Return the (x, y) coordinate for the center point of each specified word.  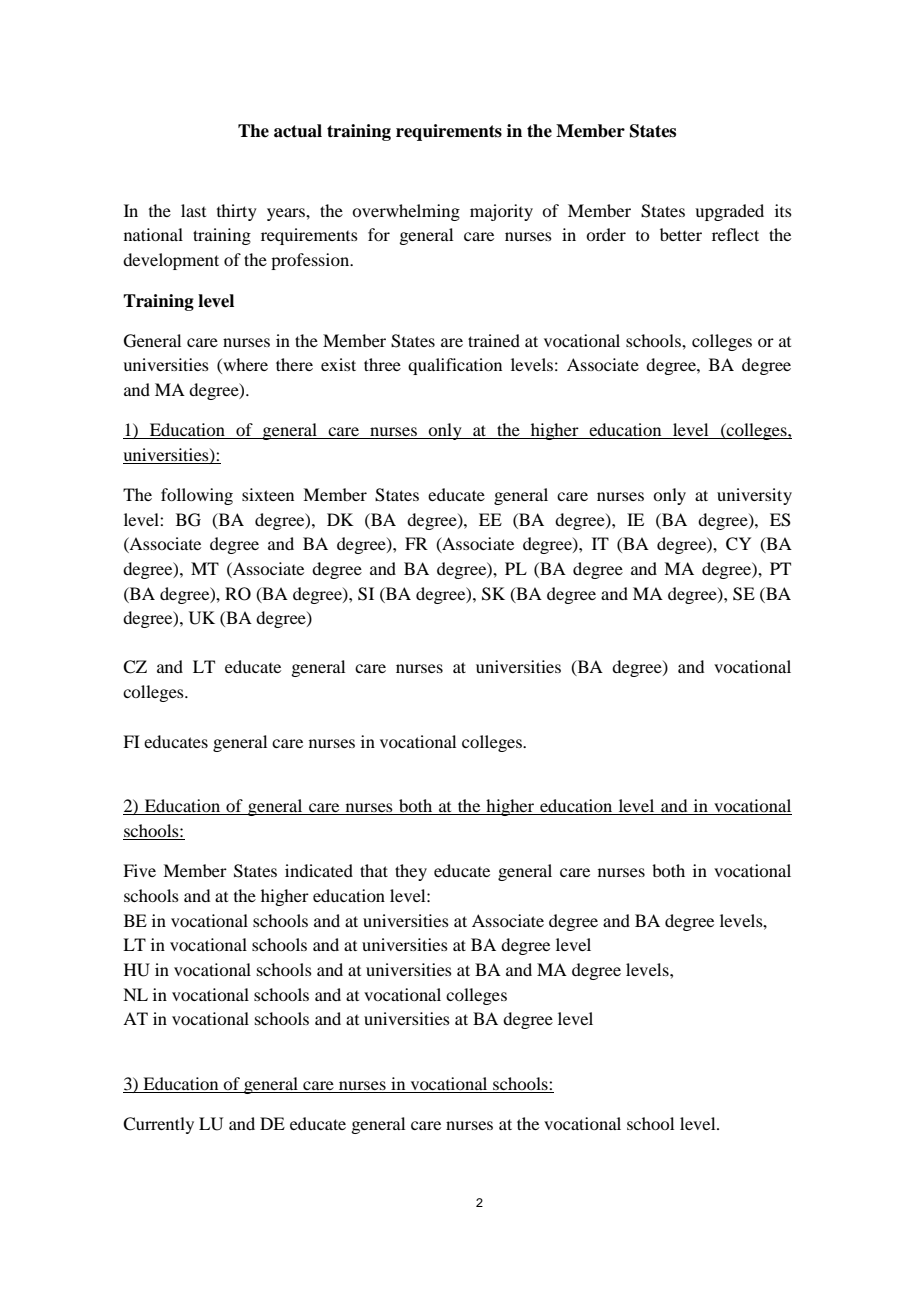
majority (501, 212)
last (193, 210)
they (411, 872)
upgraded (729, 212)
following (197, 496)
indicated (319, 870)
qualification (455, 366)
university (754, 496)
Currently (158, 1125)
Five (139, 870)
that (374, 870)
